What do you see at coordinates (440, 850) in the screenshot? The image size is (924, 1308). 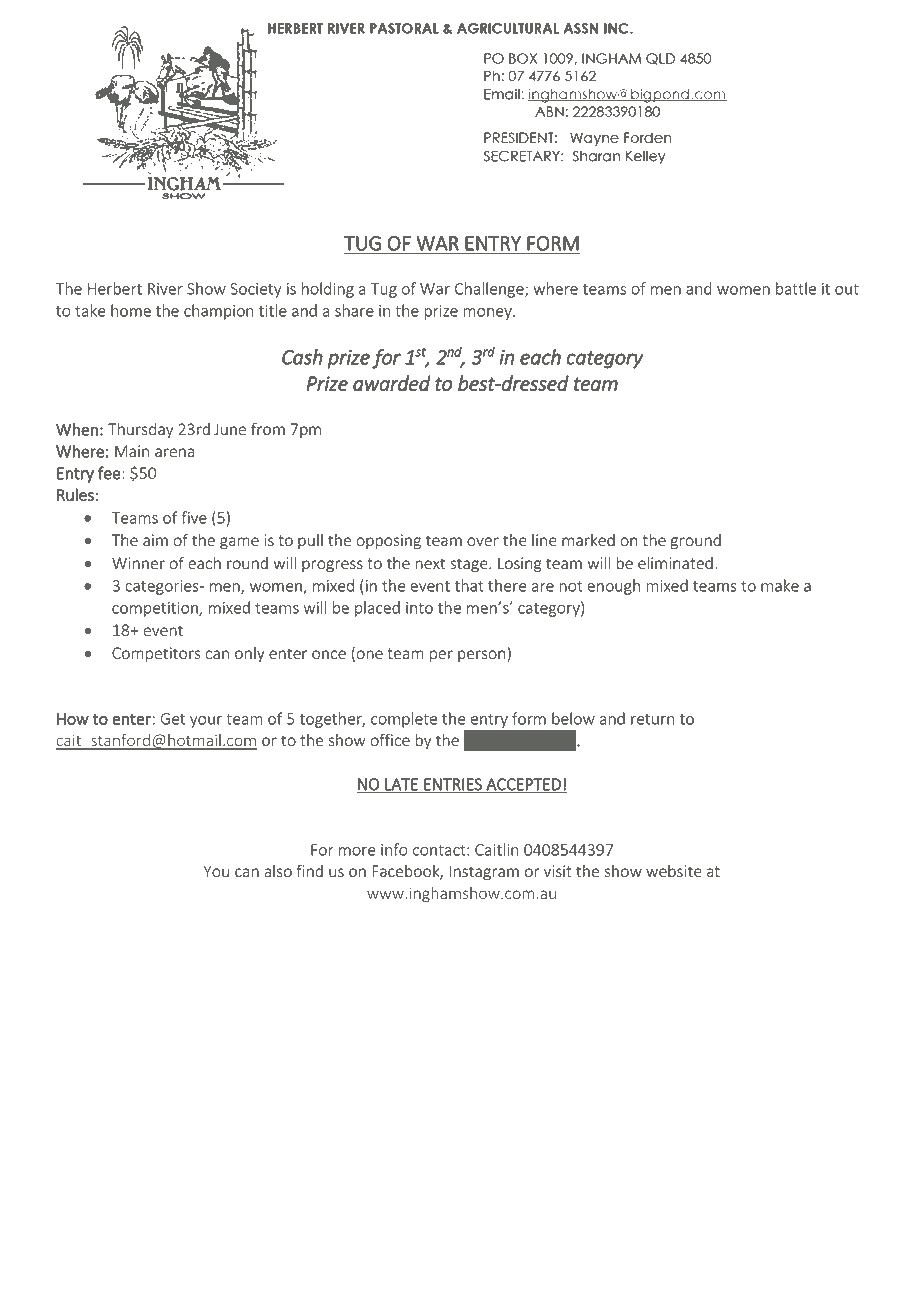 I see `contact` at bounding box center [440, 850].
